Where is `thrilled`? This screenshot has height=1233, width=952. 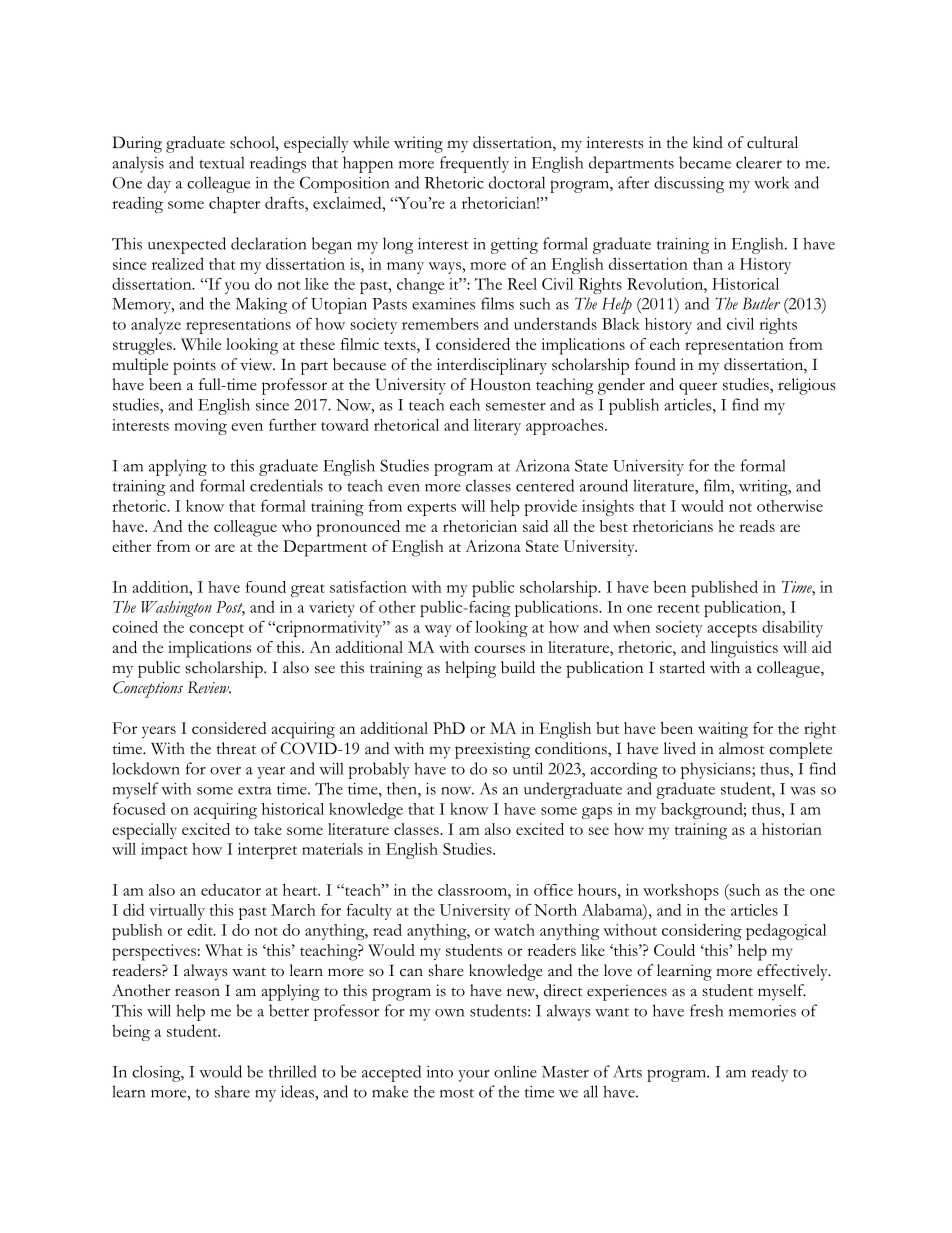 thrilled is located at coordinates (292, 1071).
